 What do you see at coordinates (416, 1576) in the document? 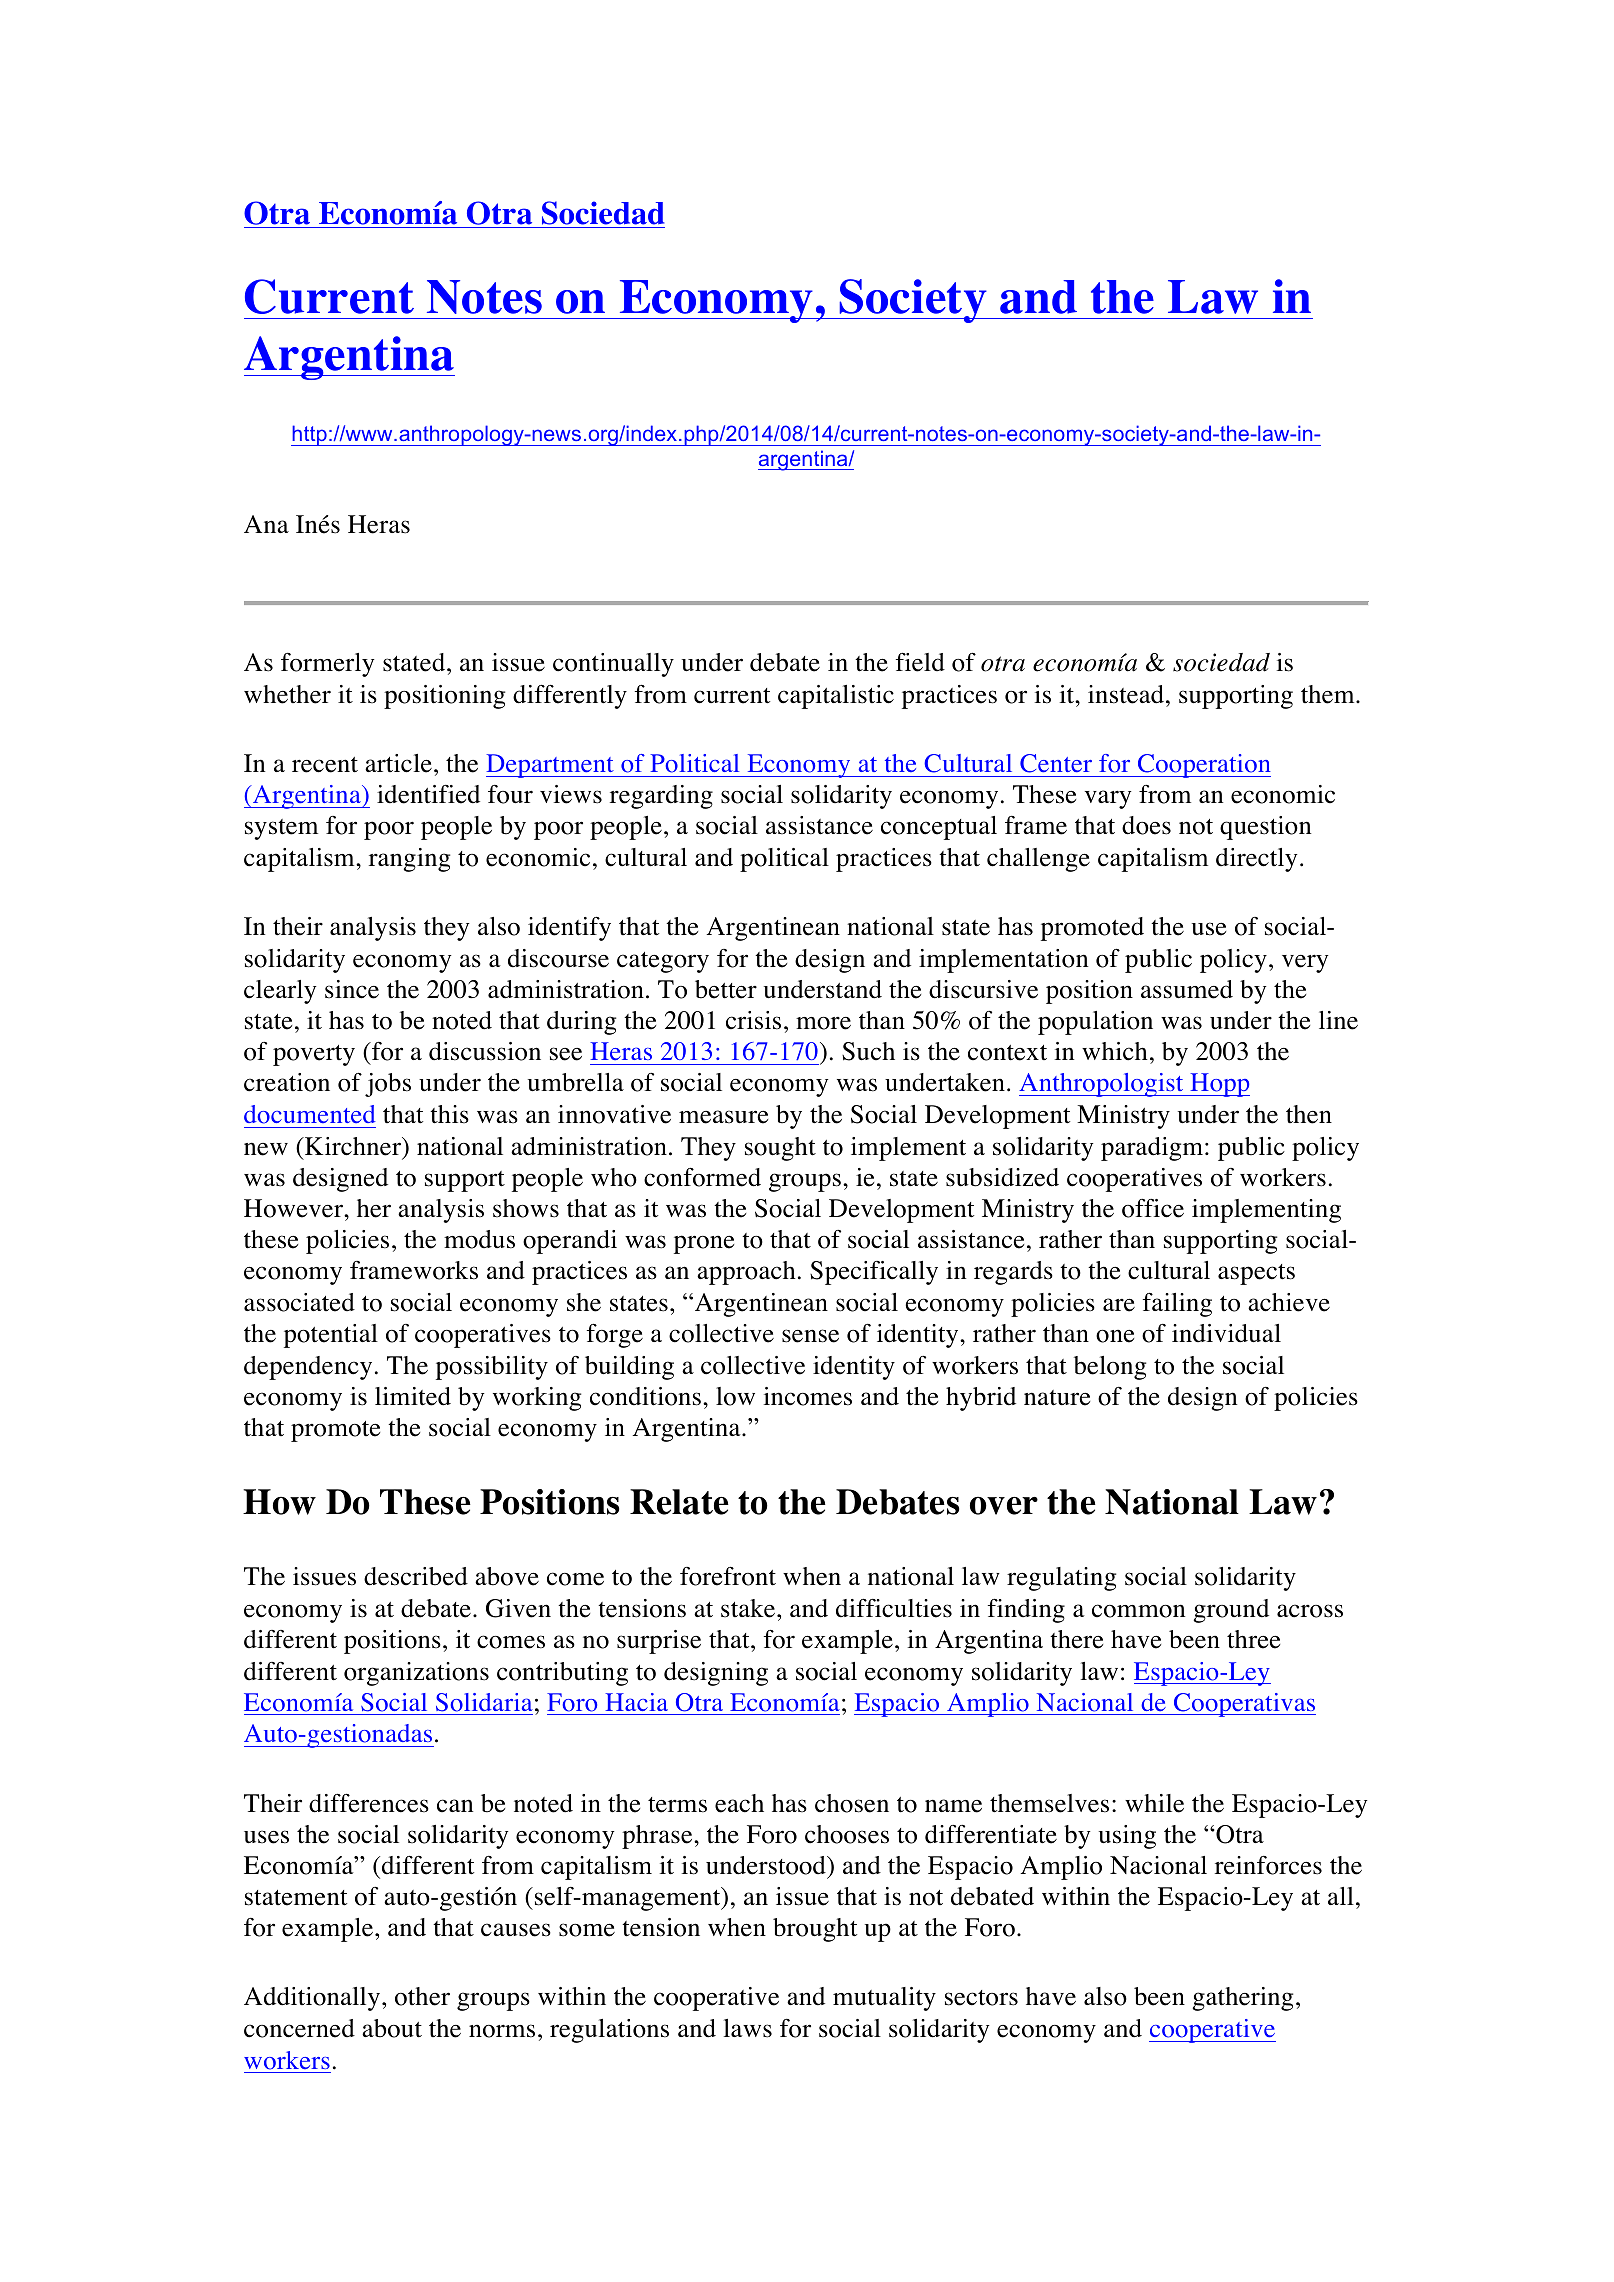
I see `described` at bounding box center [416, 1576].
